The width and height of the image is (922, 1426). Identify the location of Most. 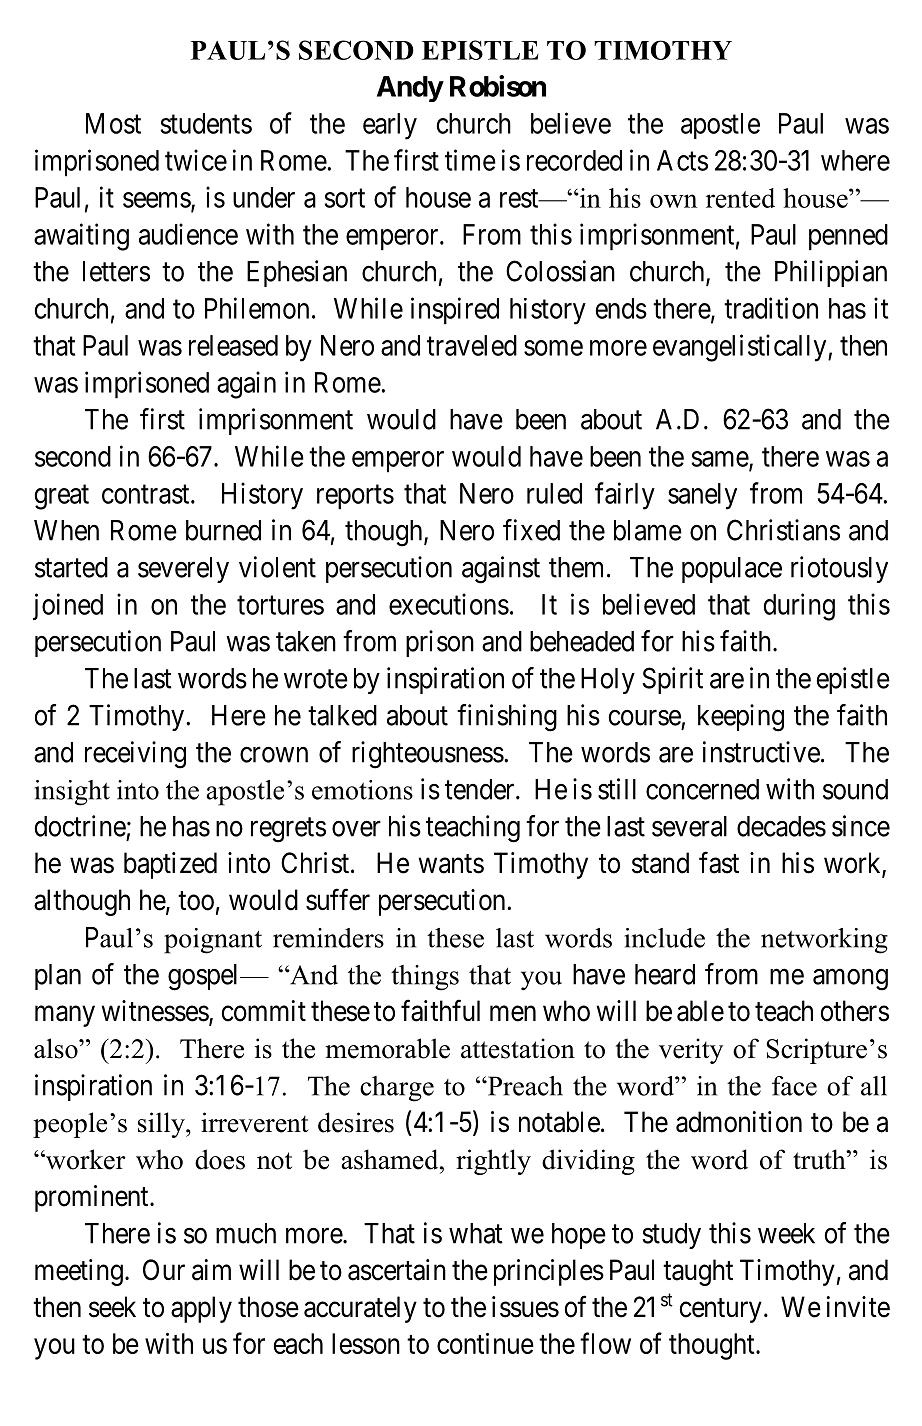
(113, 123).
